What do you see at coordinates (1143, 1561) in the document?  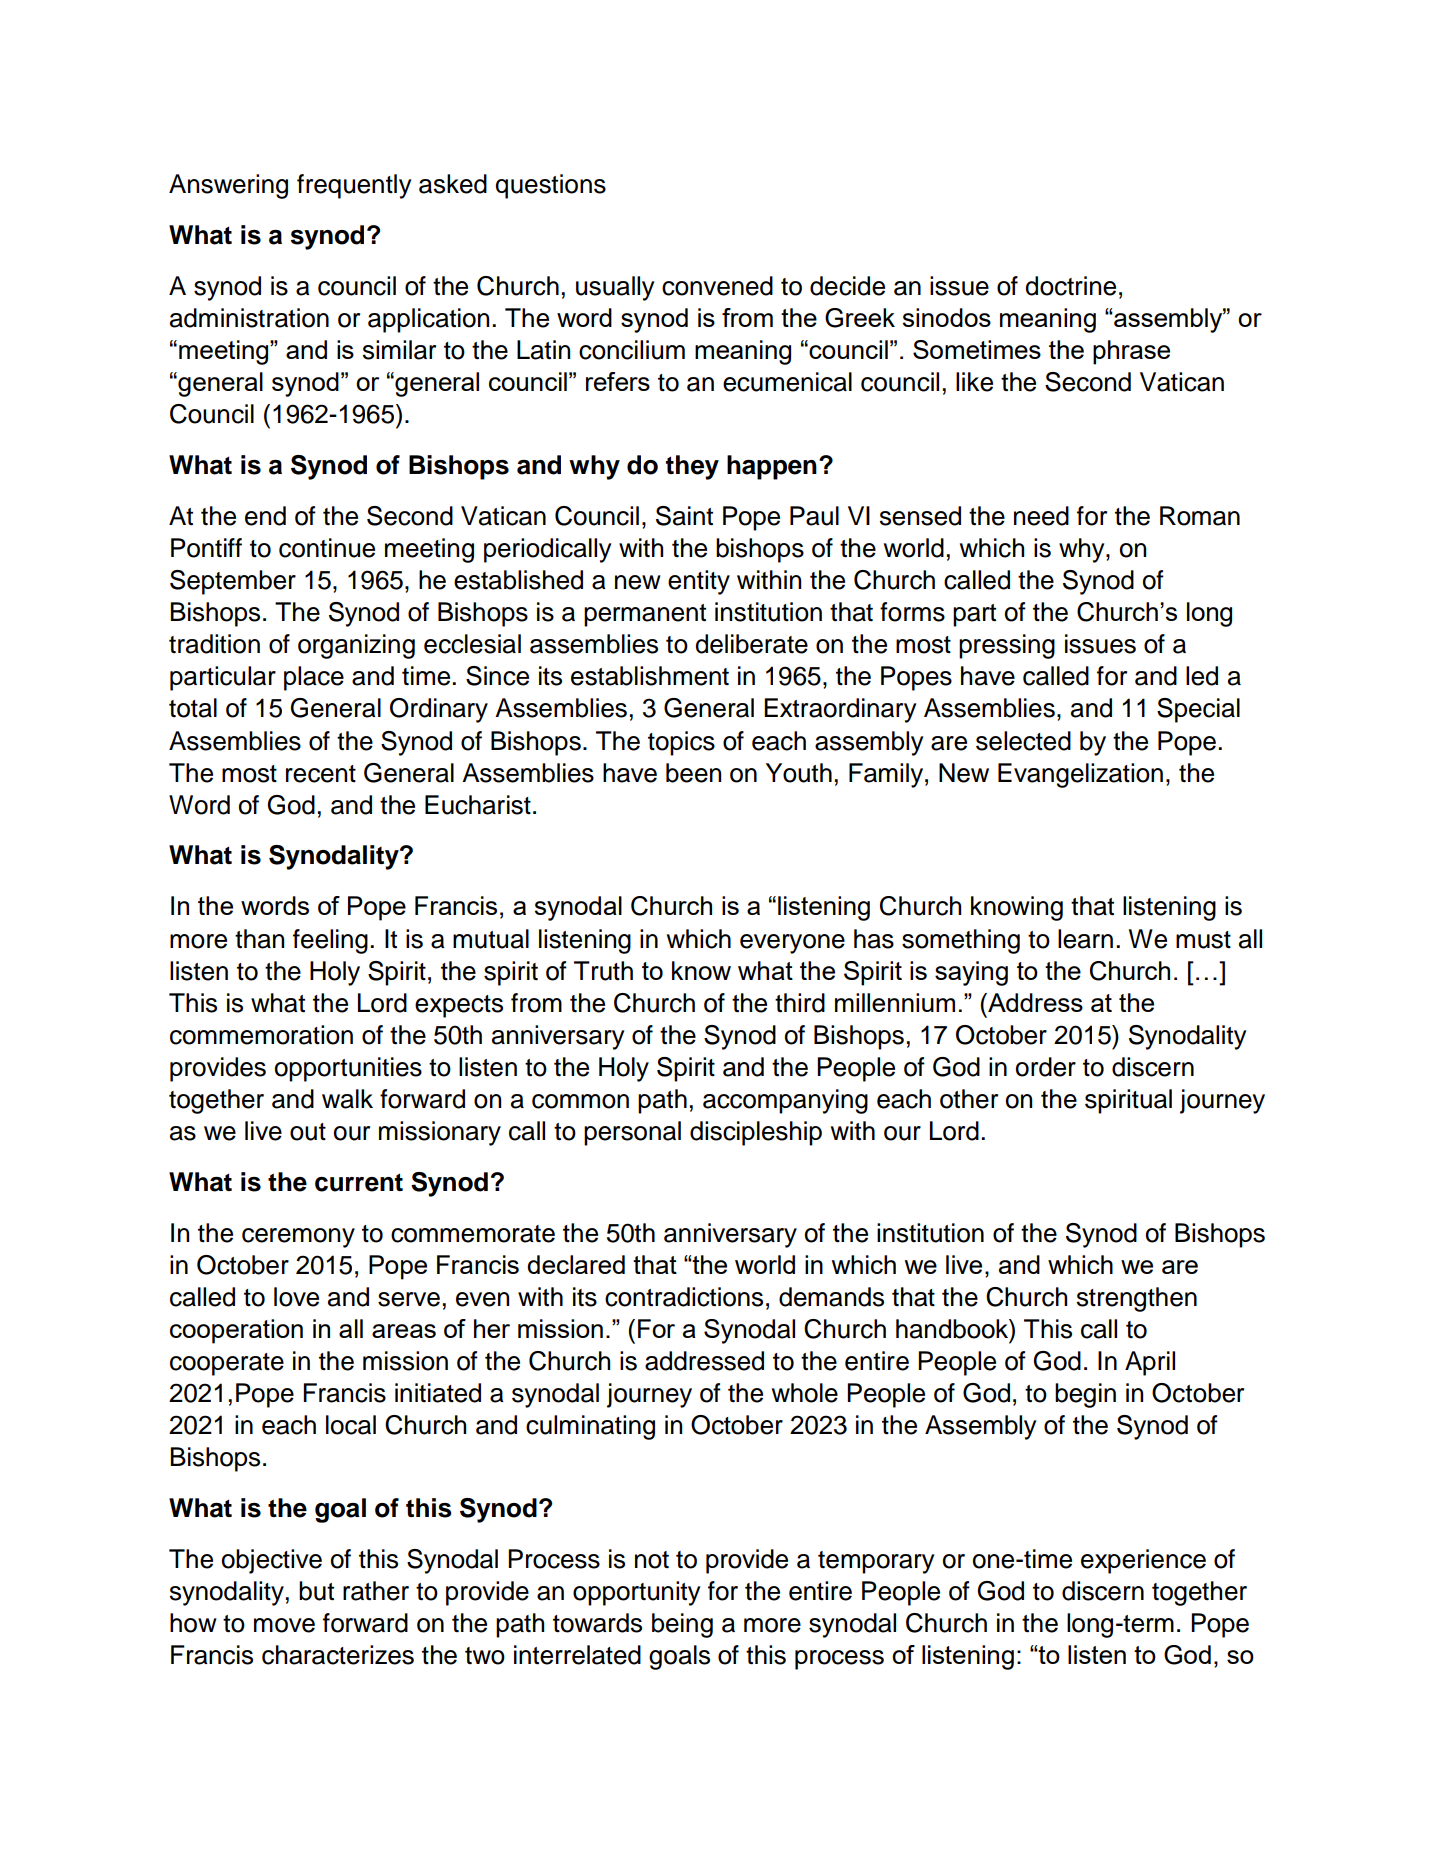 I see `experience` at bounding box center [1143, 1561].
